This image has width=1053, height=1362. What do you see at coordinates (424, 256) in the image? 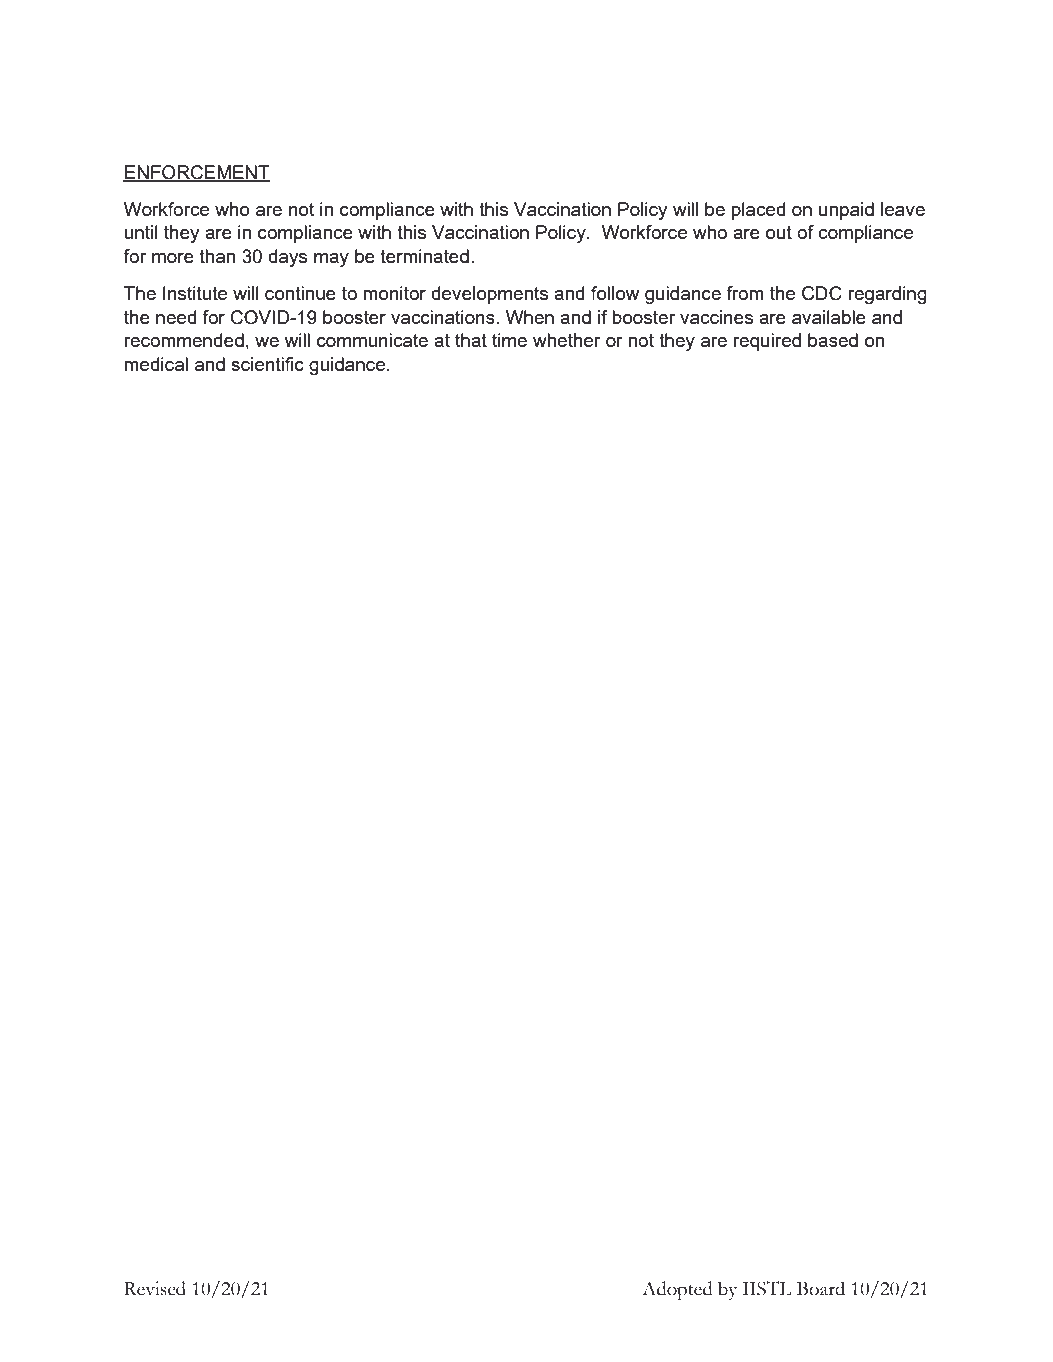
I see `terminated` at bounding box center [424, 256].
